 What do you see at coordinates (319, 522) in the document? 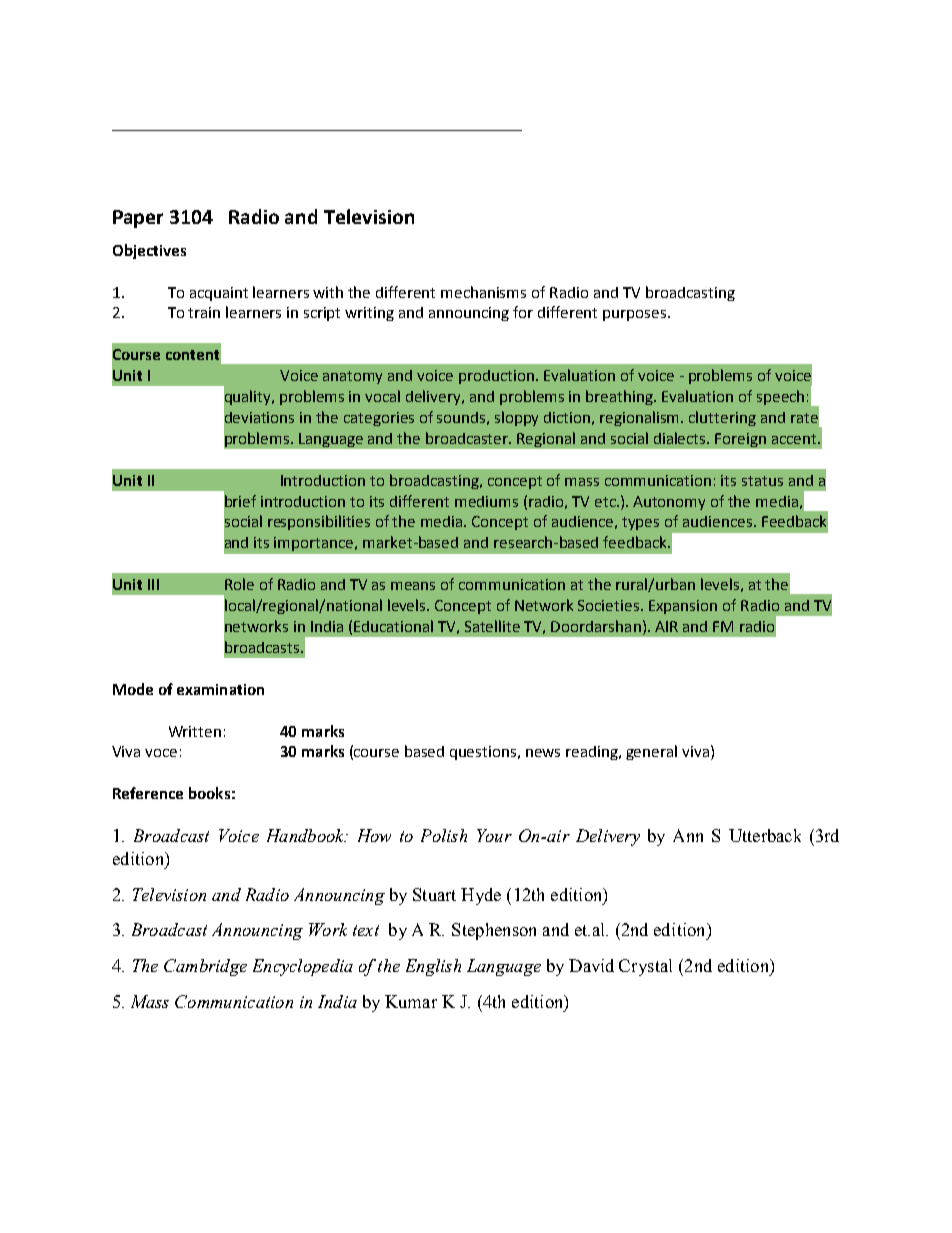
I see `responsibilities` at bounding box center [319, 522].
